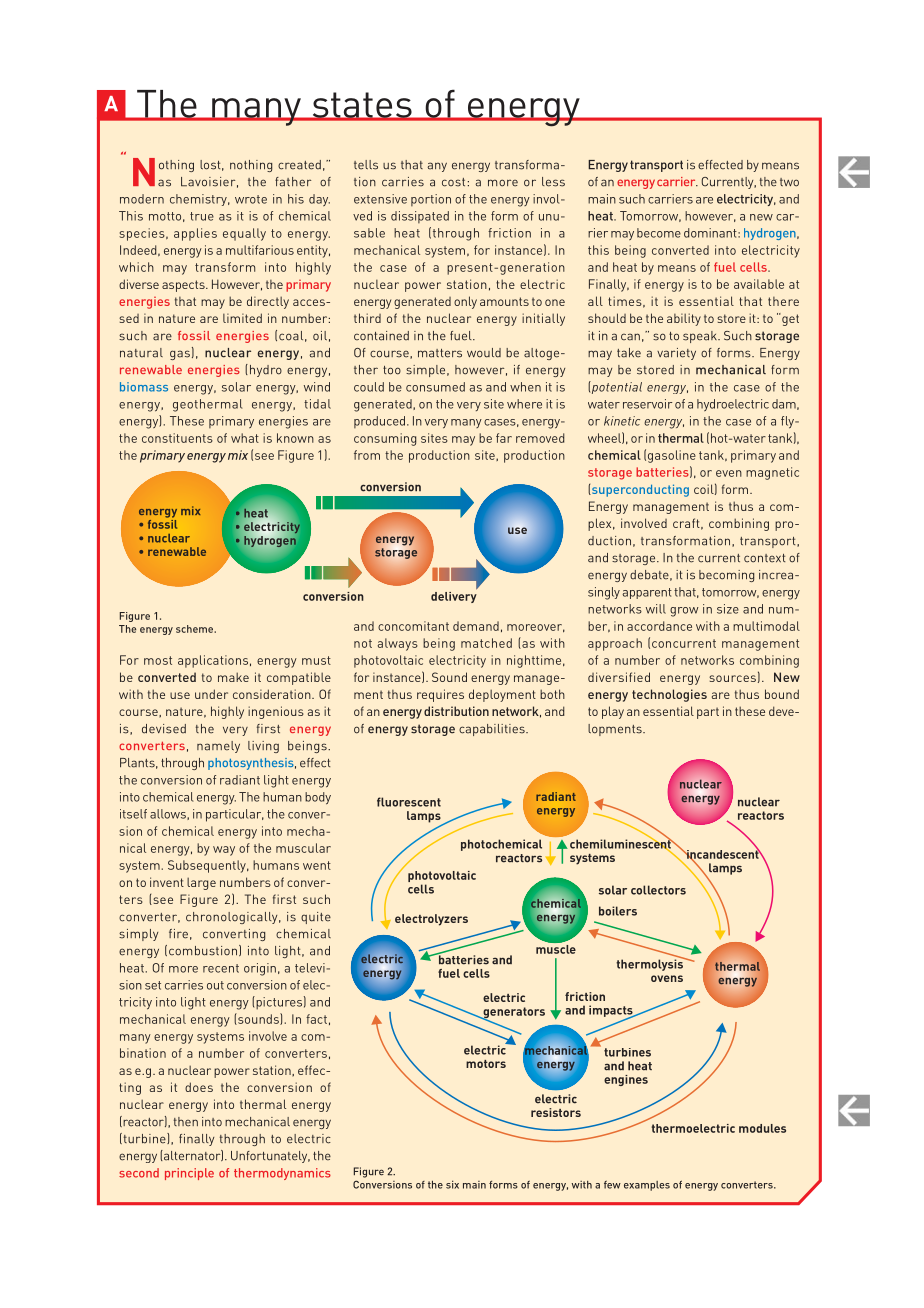  I want to click on removed, so click(540, 438).
